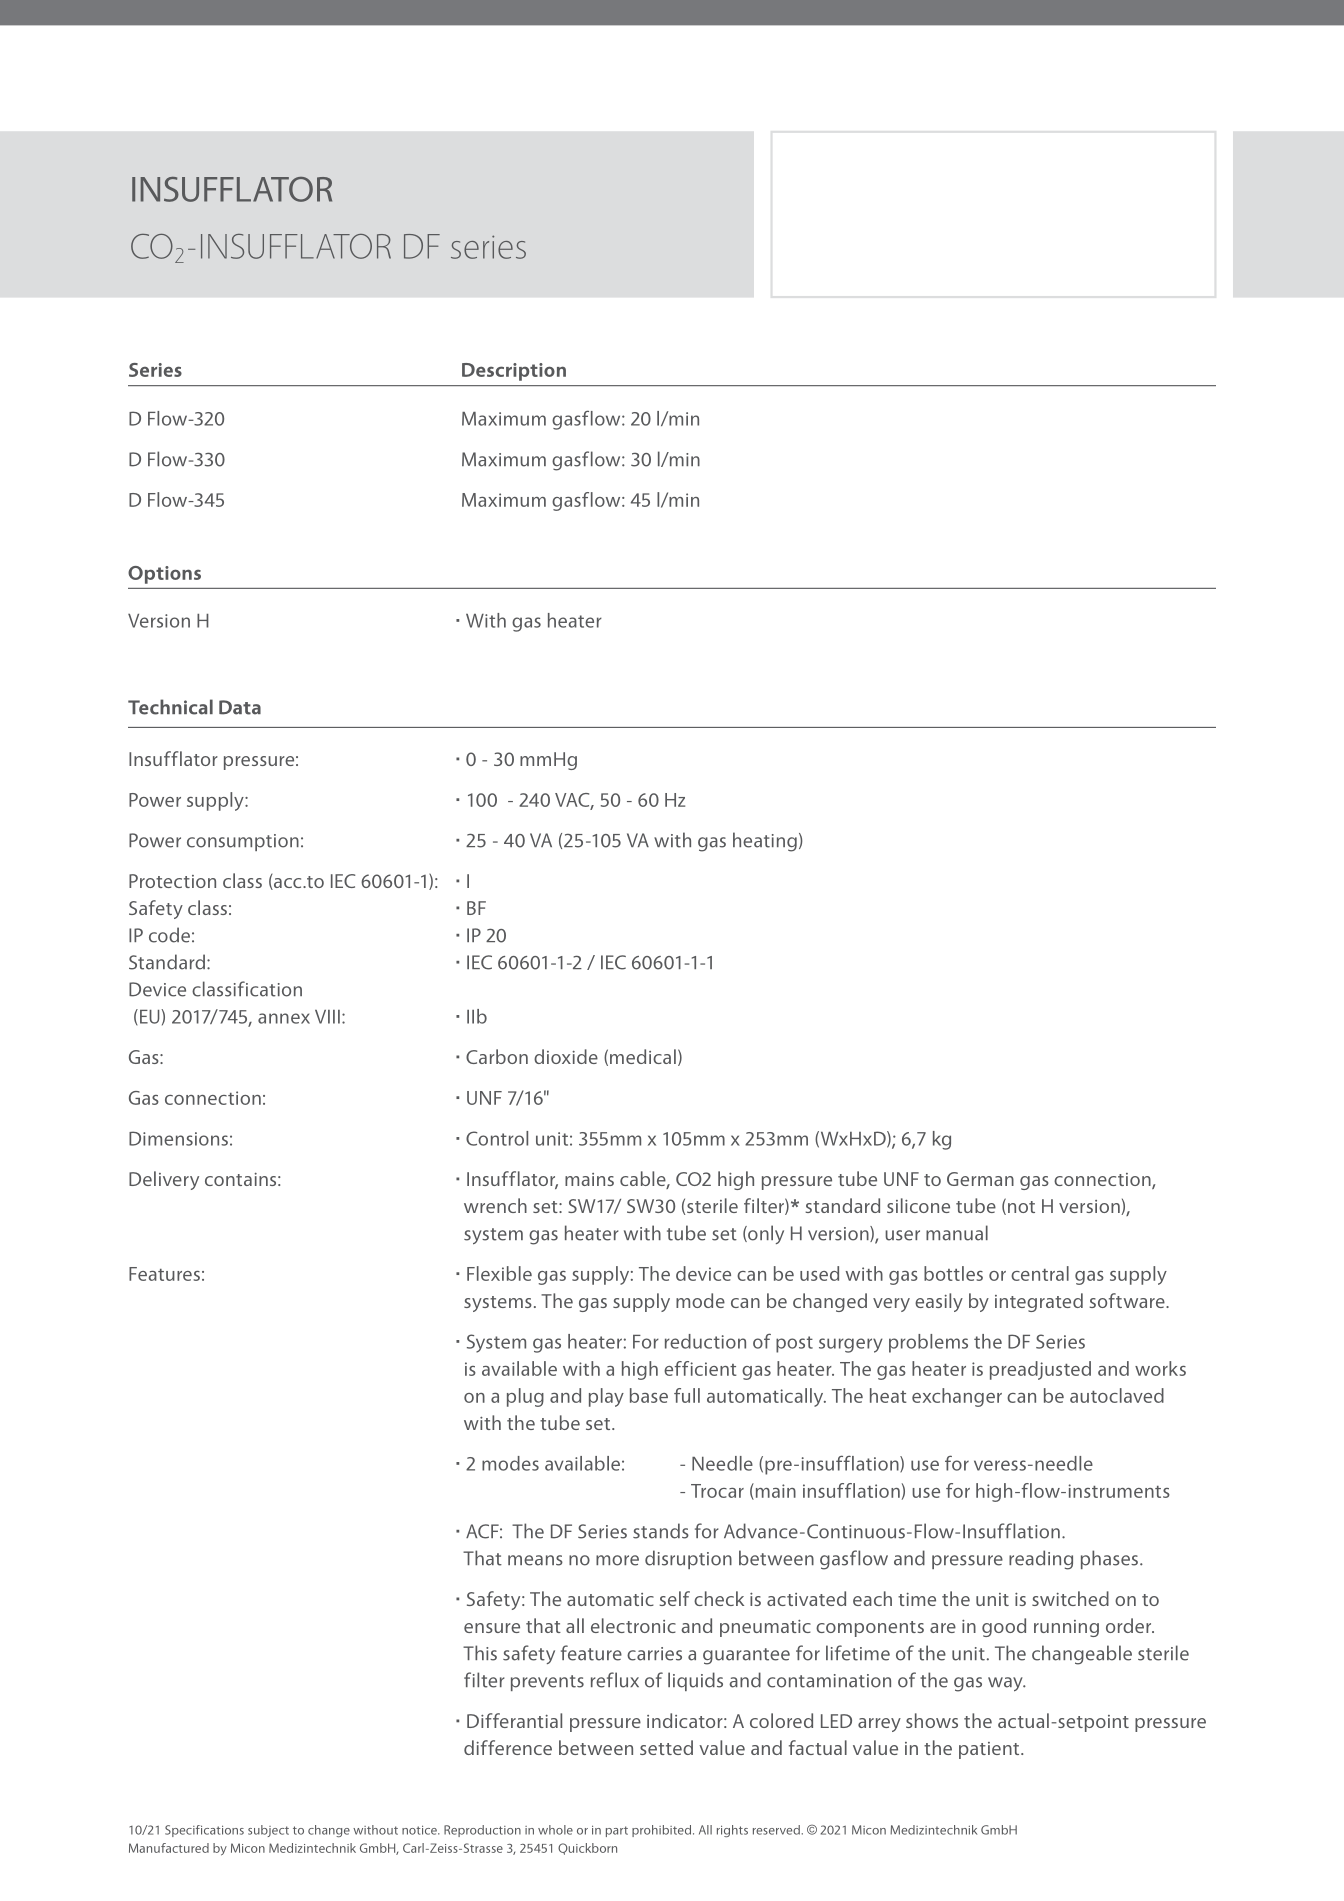 Image resolution: width=1344 pixels, height=1901 pixels. What do you see at coordinates (268, 1831) in the document?
I see `subject` at bounding box center [268, 1831].
